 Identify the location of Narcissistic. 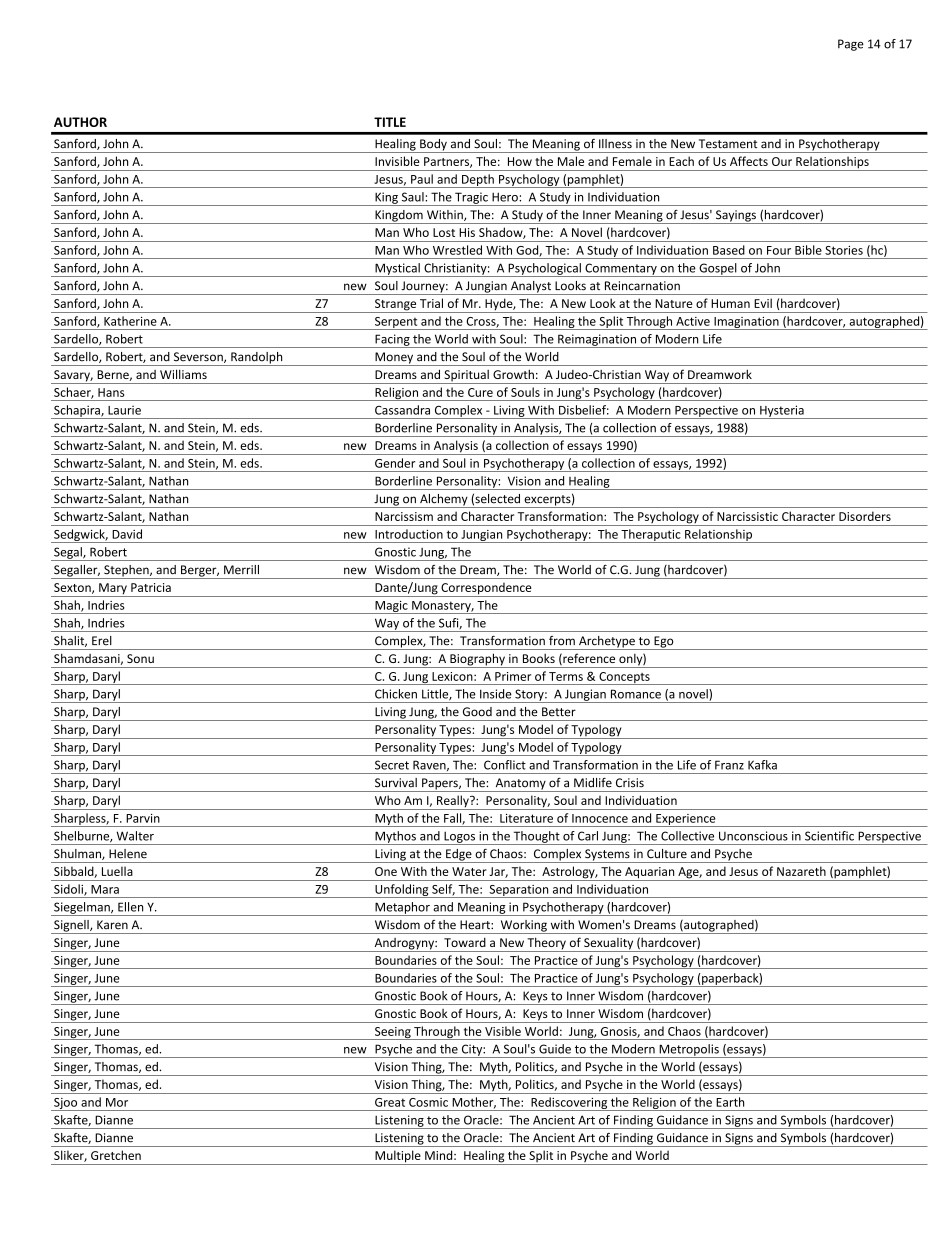
(747, 516).
